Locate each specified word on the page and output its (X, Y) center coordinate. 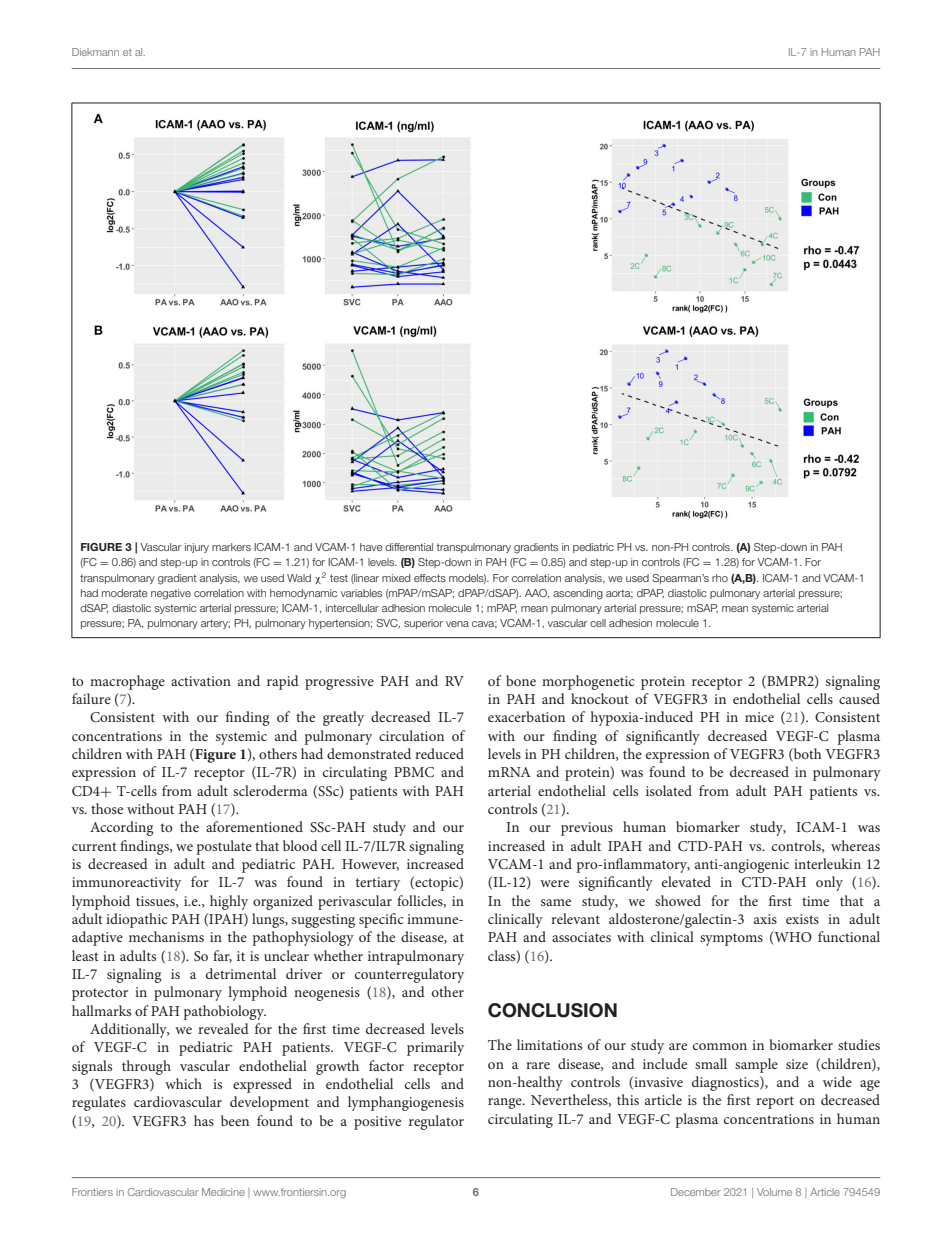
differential (409, 547)
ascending (578, 594)
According (122, 828)
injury (197, 548)
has (204, 1120)
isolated (669, 790)
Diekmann (95, 52)
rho (720, 578)
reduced (439, 753)
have (371, 547)
